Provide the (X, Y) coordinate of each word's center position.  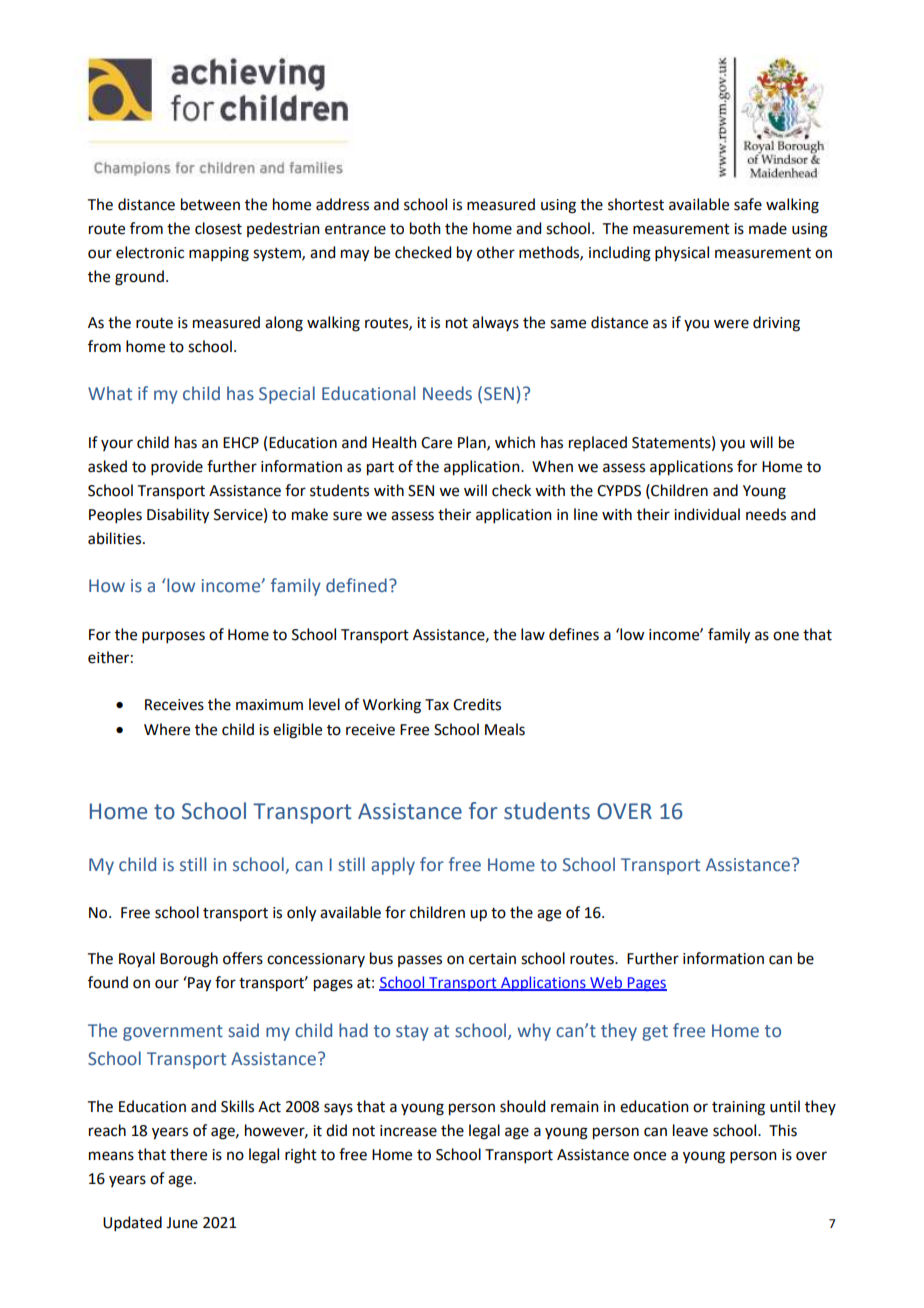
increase (408, 1131)
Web (606, 983)
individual (707, 514)
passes (420, 961)
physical (682, 253)
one (786, 636)
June (182, 1223)
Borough (189, 960)
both (425, 228)
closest (218, 228)
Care (436, 443)
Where (167, 729)
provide (177, 467)
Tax (437, 705)
